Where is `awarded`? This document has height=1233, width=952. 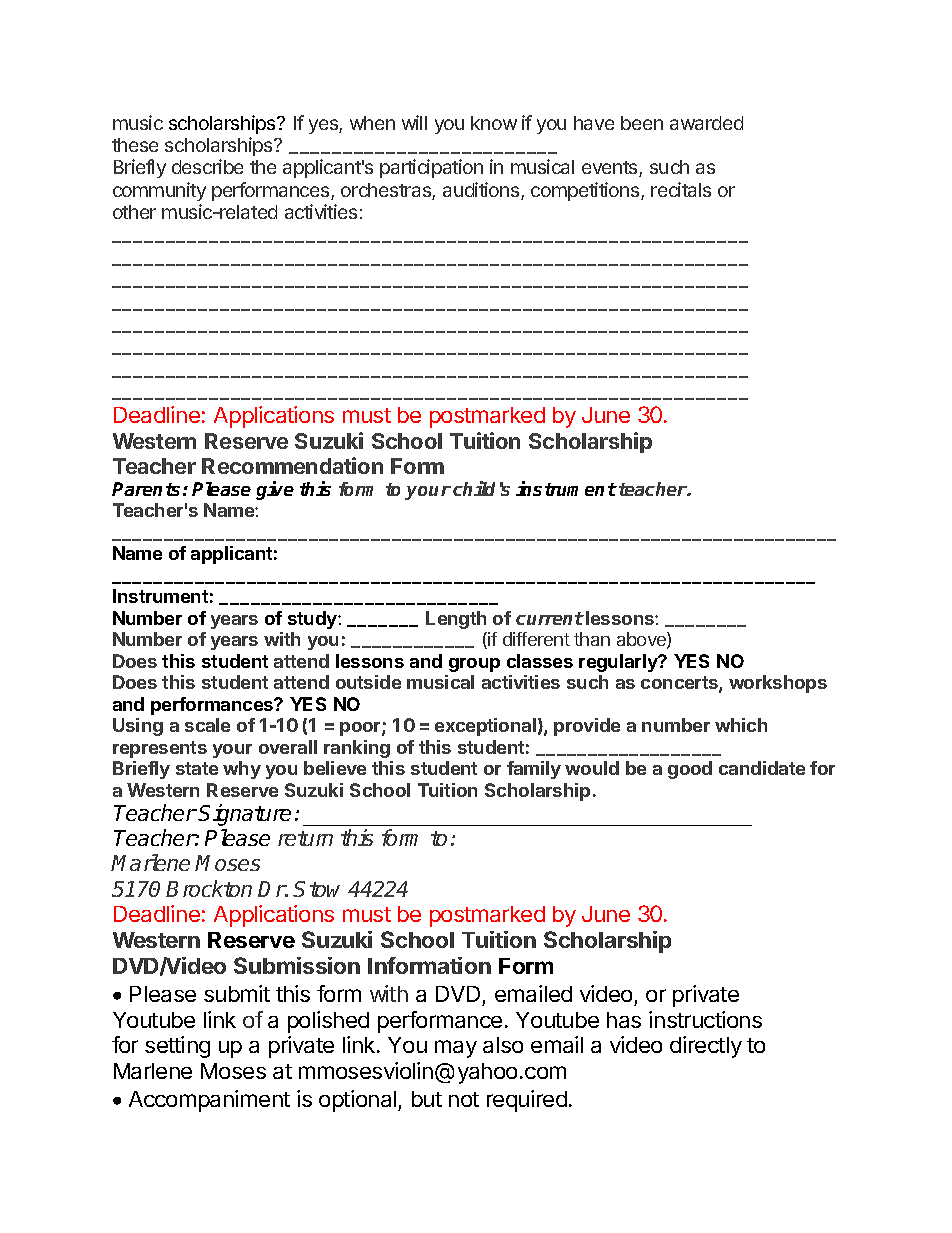
awarded is located at coordinates (706, 123).
